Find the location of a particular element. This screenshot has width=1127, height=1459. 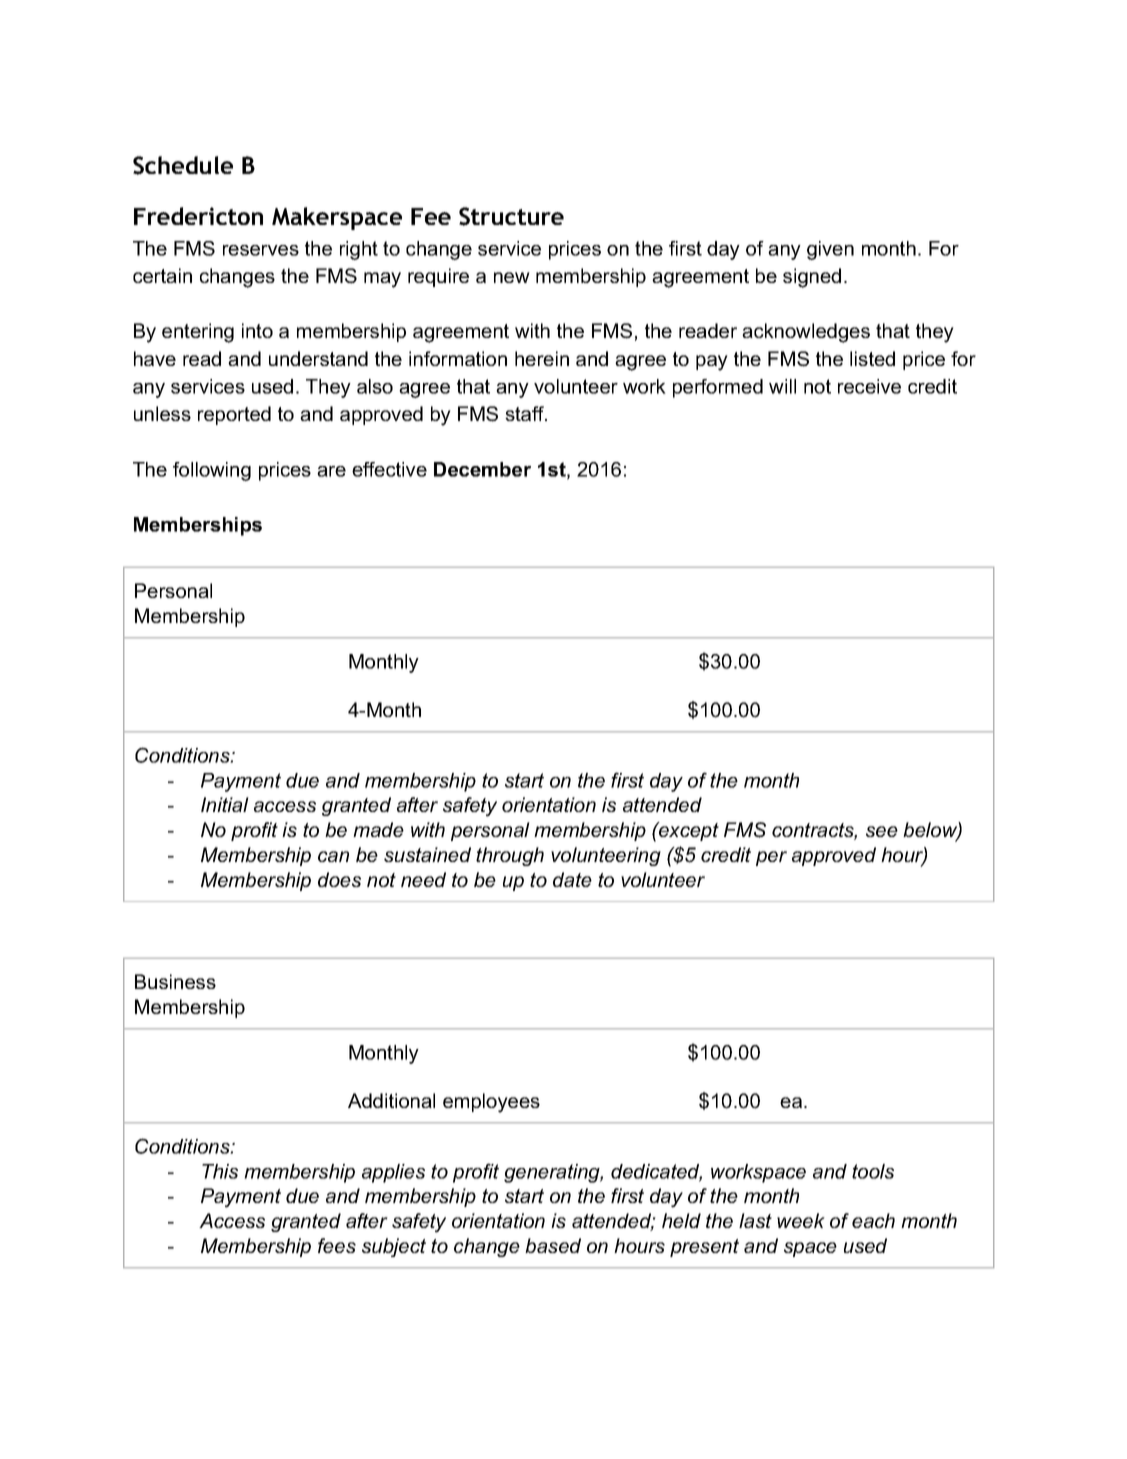

through is located at coordinates (510, 856).
